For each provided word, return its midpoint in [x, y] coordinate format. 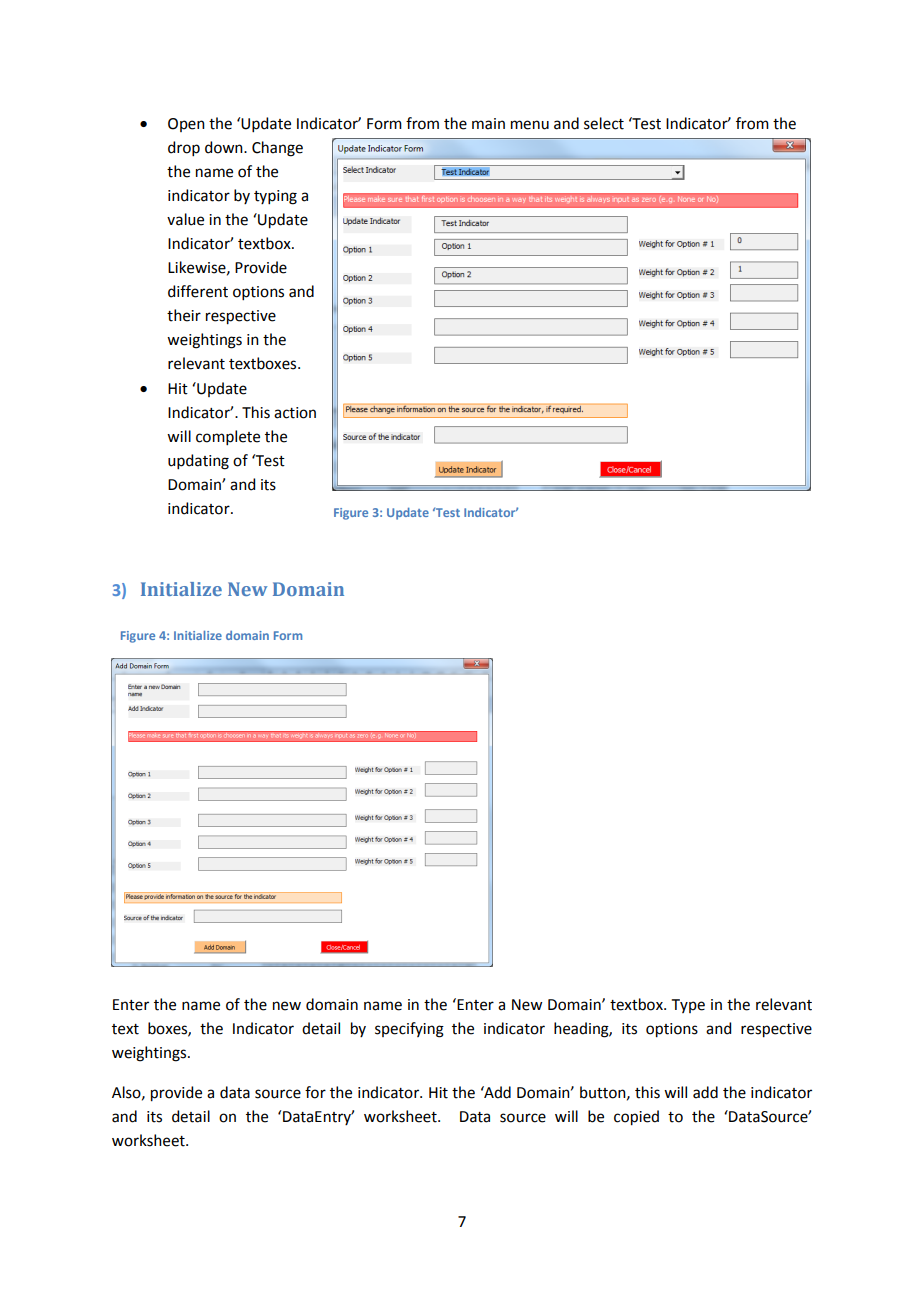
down [225, 147]
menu [530, 125]
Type [688, 1006]
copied [636, 1118]
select [604, 123]
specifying [409, 1030]
